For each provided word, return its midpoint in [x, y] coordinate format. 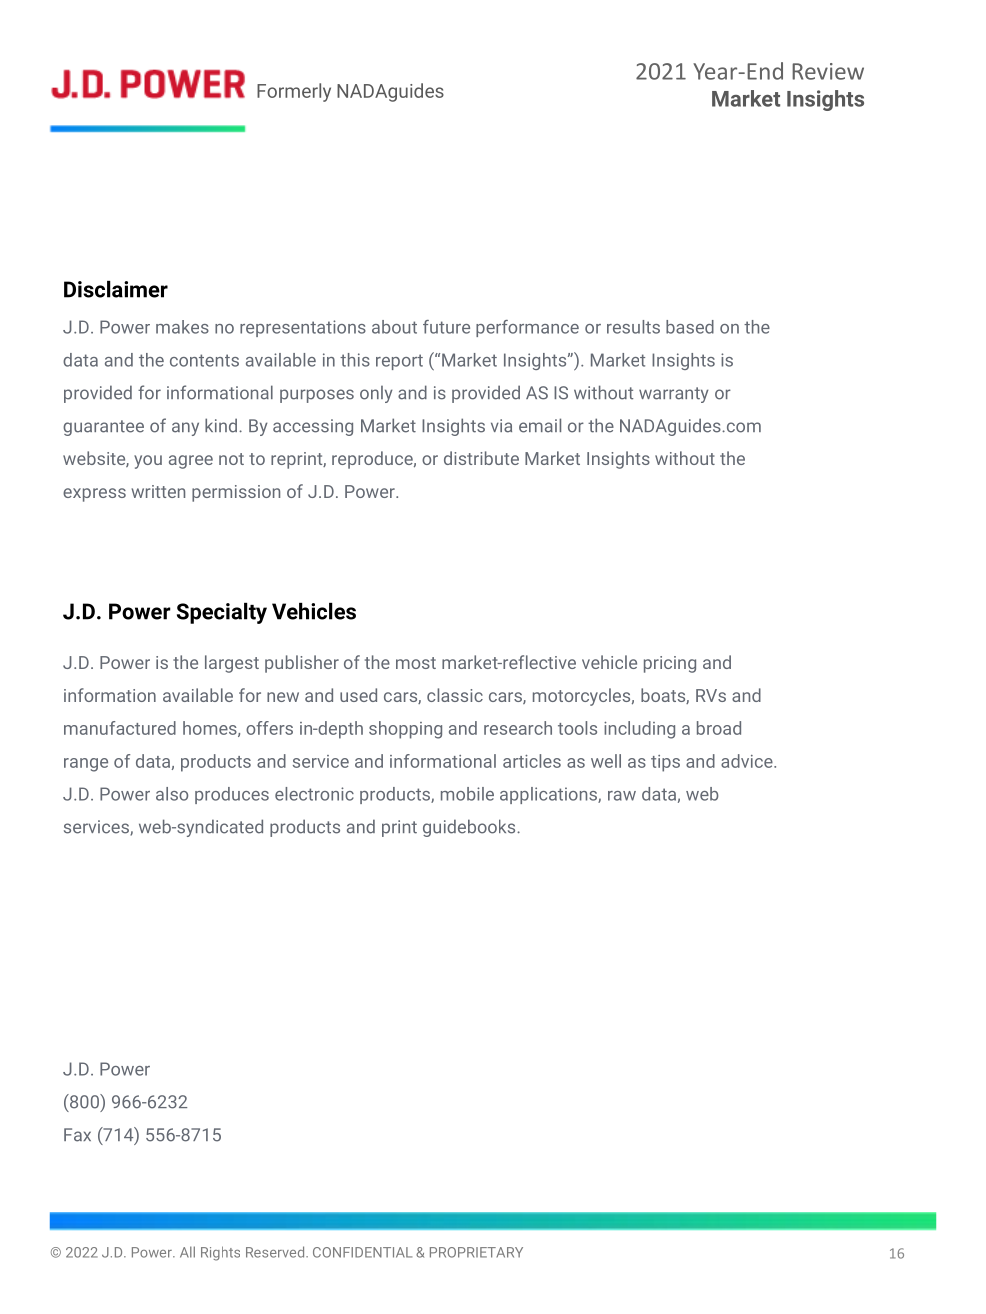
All [187, 1252]
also [172, 794]
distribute [481, 458]
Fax [77, 1135]
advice [748, 761]
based [690, 327]
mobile [467, 794]
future [446, 327]
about [394, 327]
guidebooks [470, 828]
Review [828, 71]
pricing [670, 664]
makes [182, 327]
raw [622, 796]
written [158, 491]
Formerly [294, 92]
